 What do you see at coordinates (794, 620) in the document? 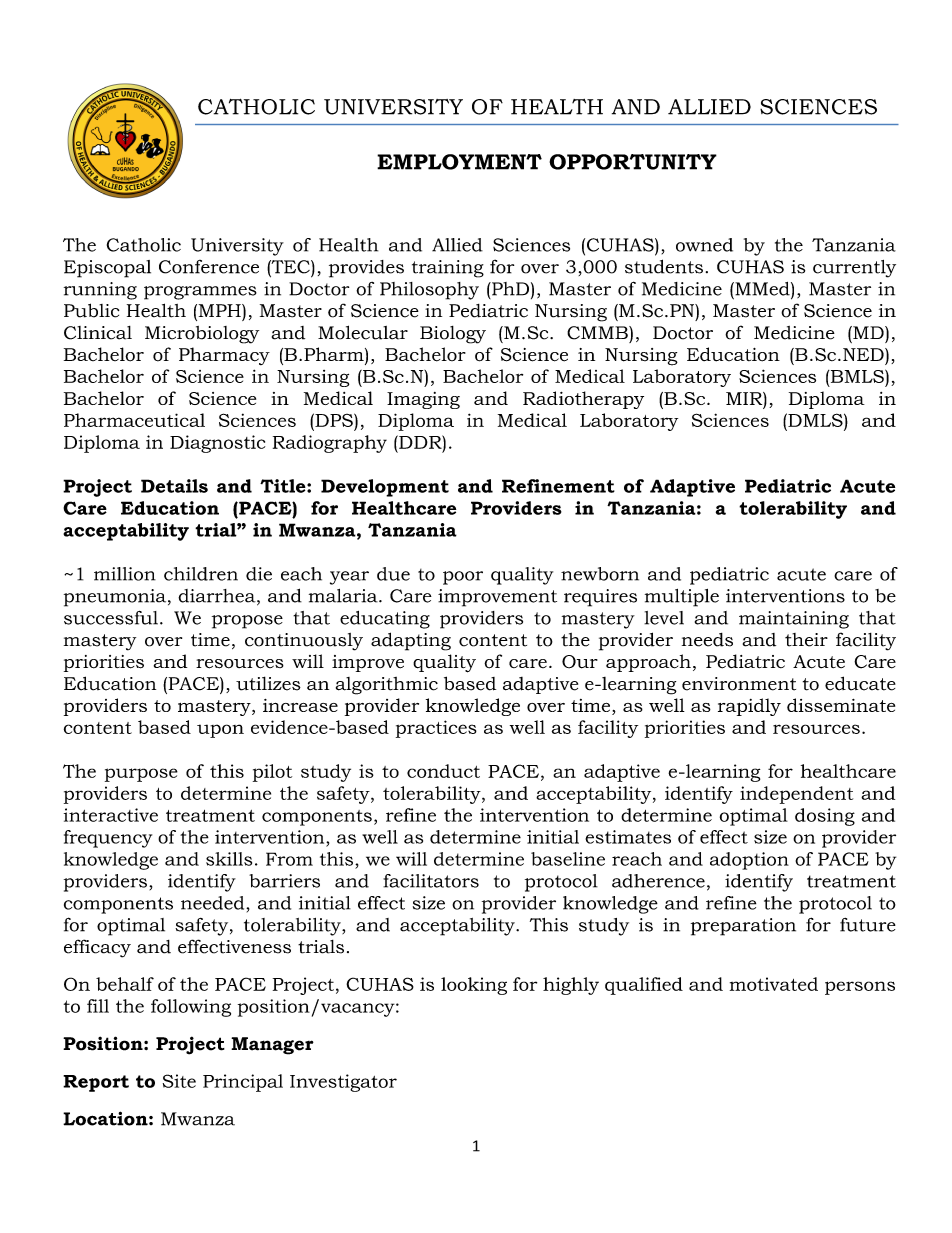
I see `maintaining` at bounding box center [794, 620].
